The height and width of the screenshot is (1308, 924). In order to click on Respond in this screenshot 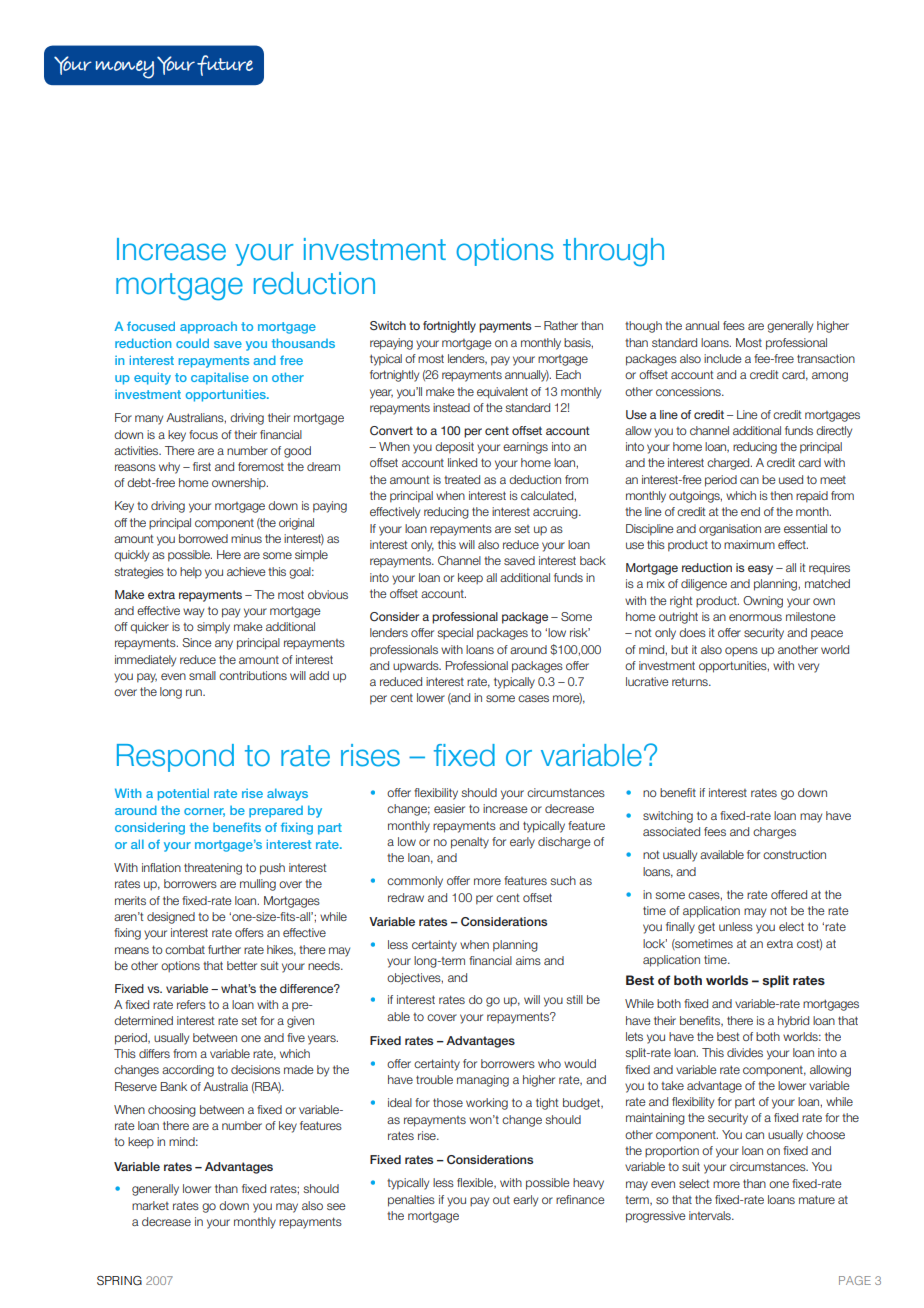, I will do `click(175, 758)`.
